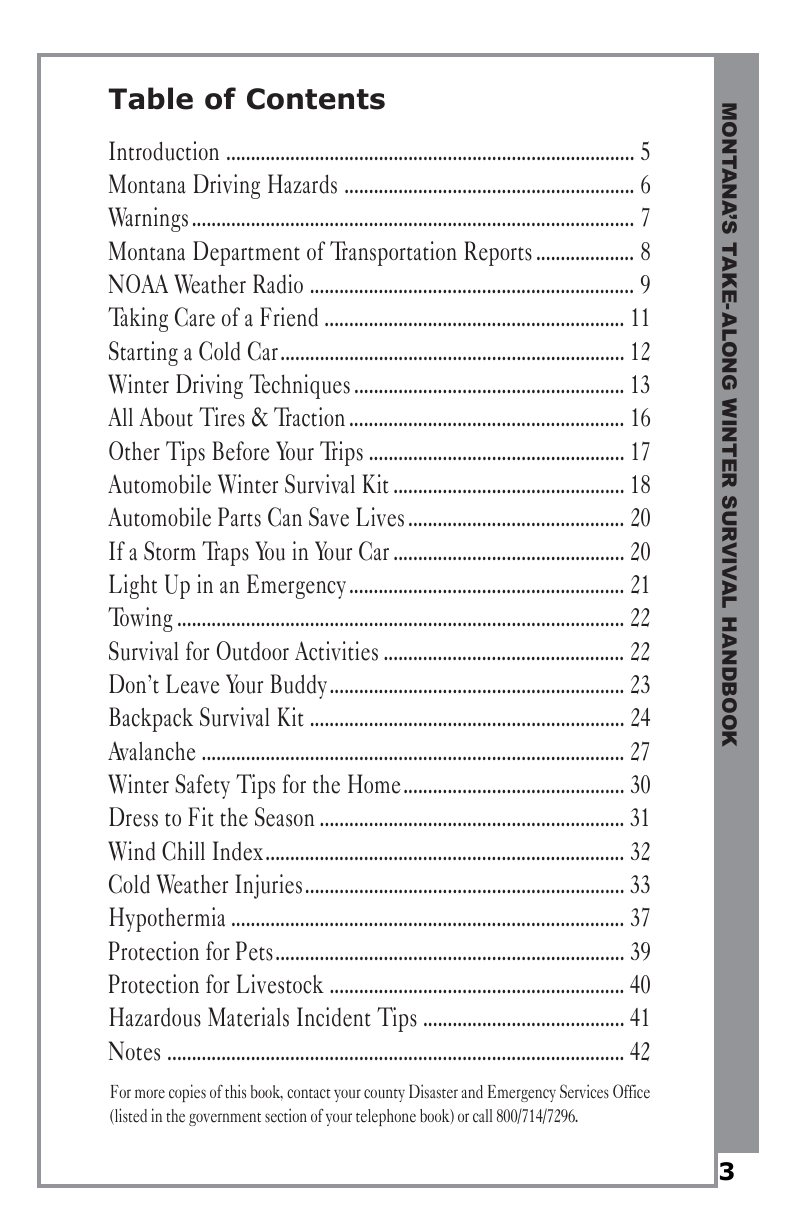 The image size is (795, 1229). What do you see at coordinates (374, 784) in the document?
I see `Home` at bounding box center [374, 784].
